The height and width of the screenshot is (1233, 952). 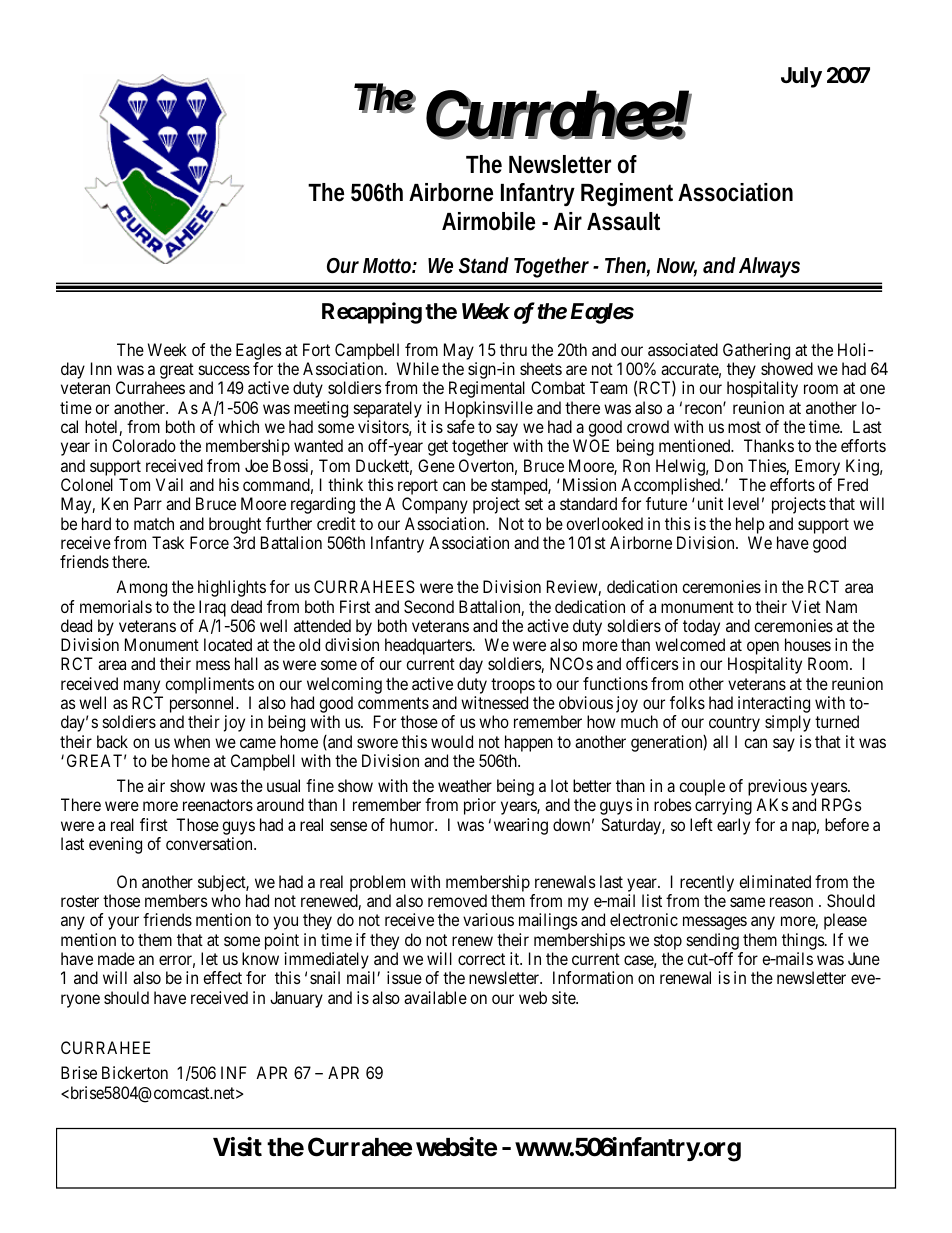 I want to click on Motto, so click(x=388, y=266).
